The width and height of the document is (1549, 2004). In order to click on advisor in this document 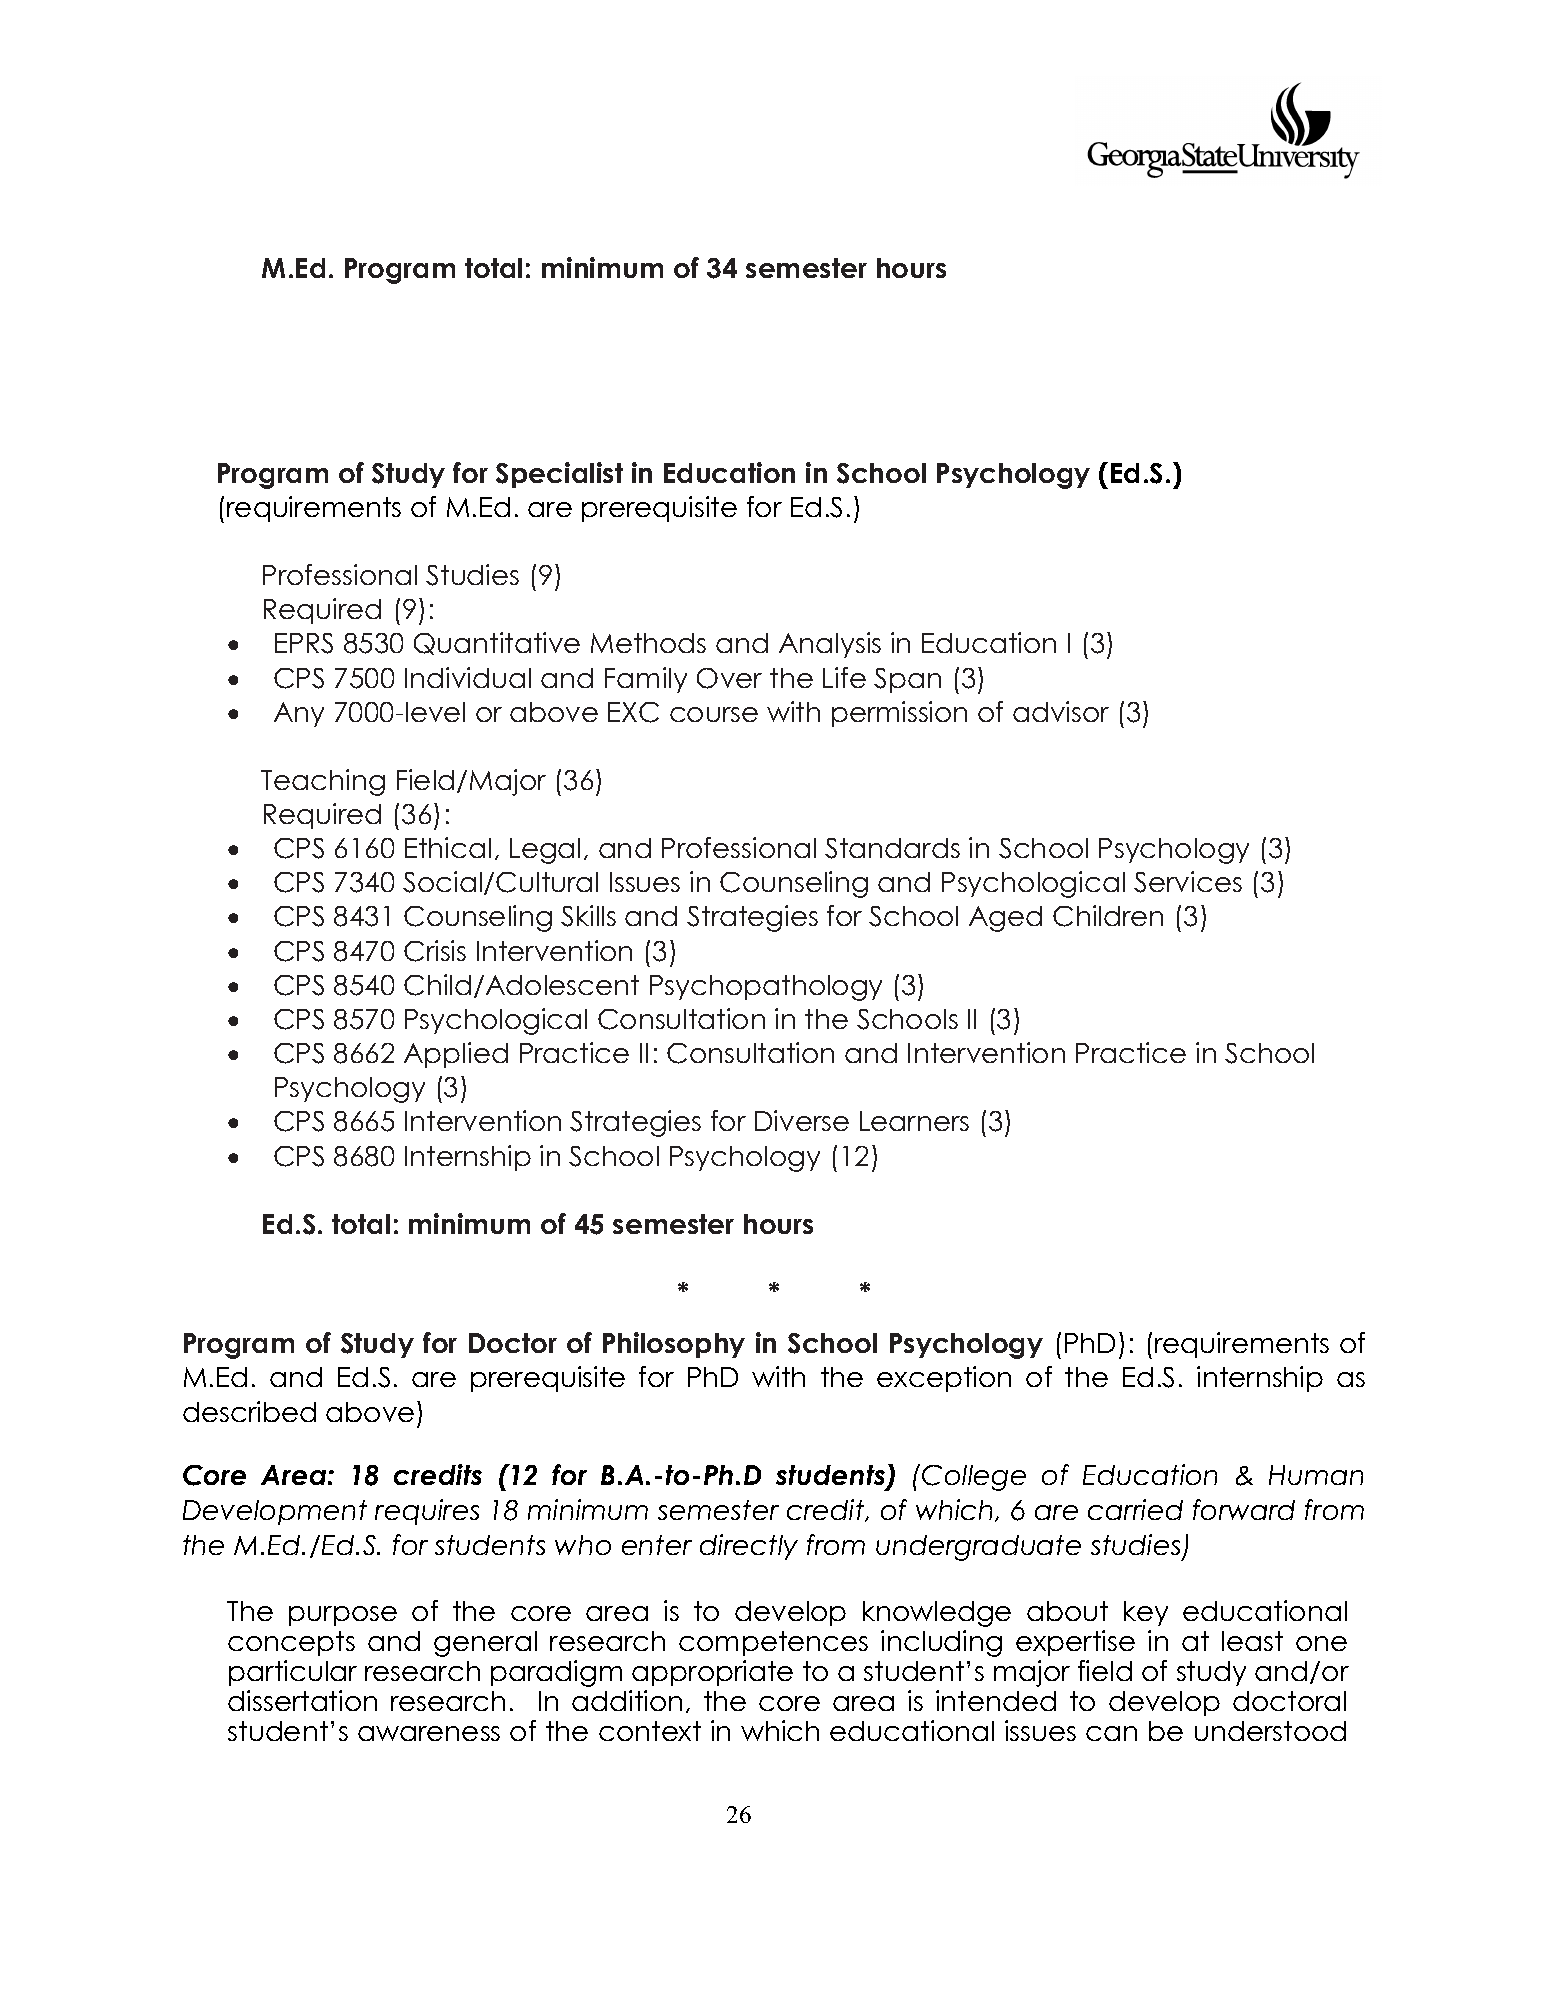, I will do `click(1061, 711)`.
